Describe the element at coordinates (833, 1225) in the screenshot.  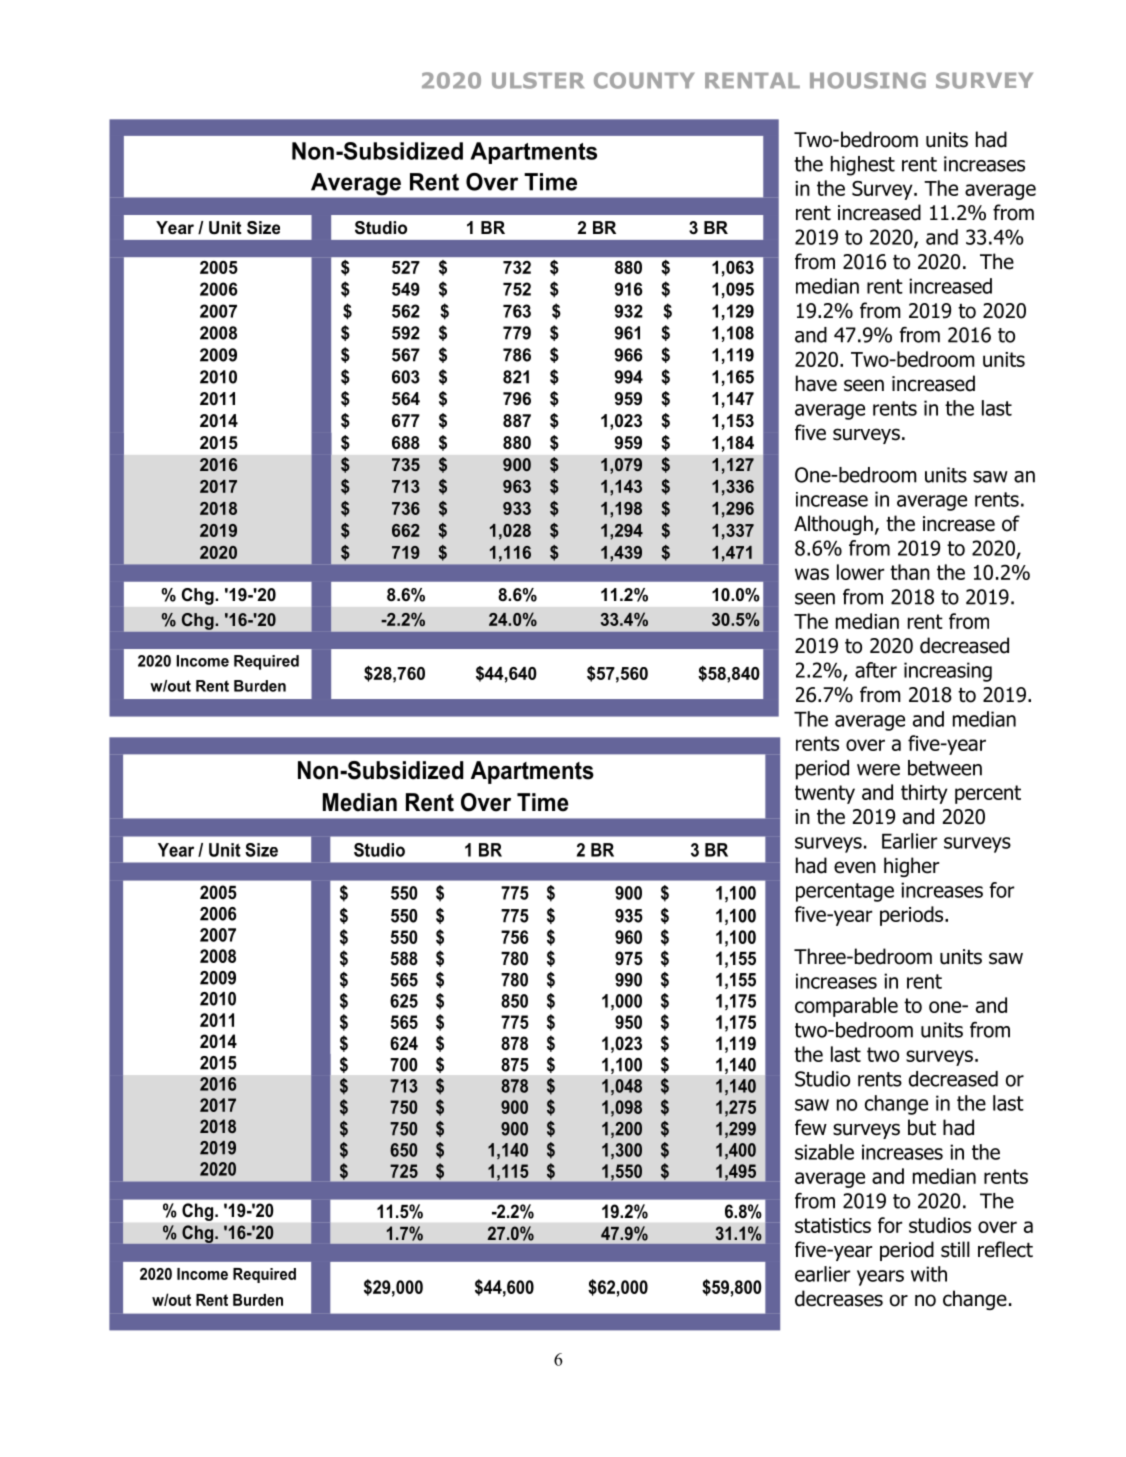
I see `statistics` at that location.
